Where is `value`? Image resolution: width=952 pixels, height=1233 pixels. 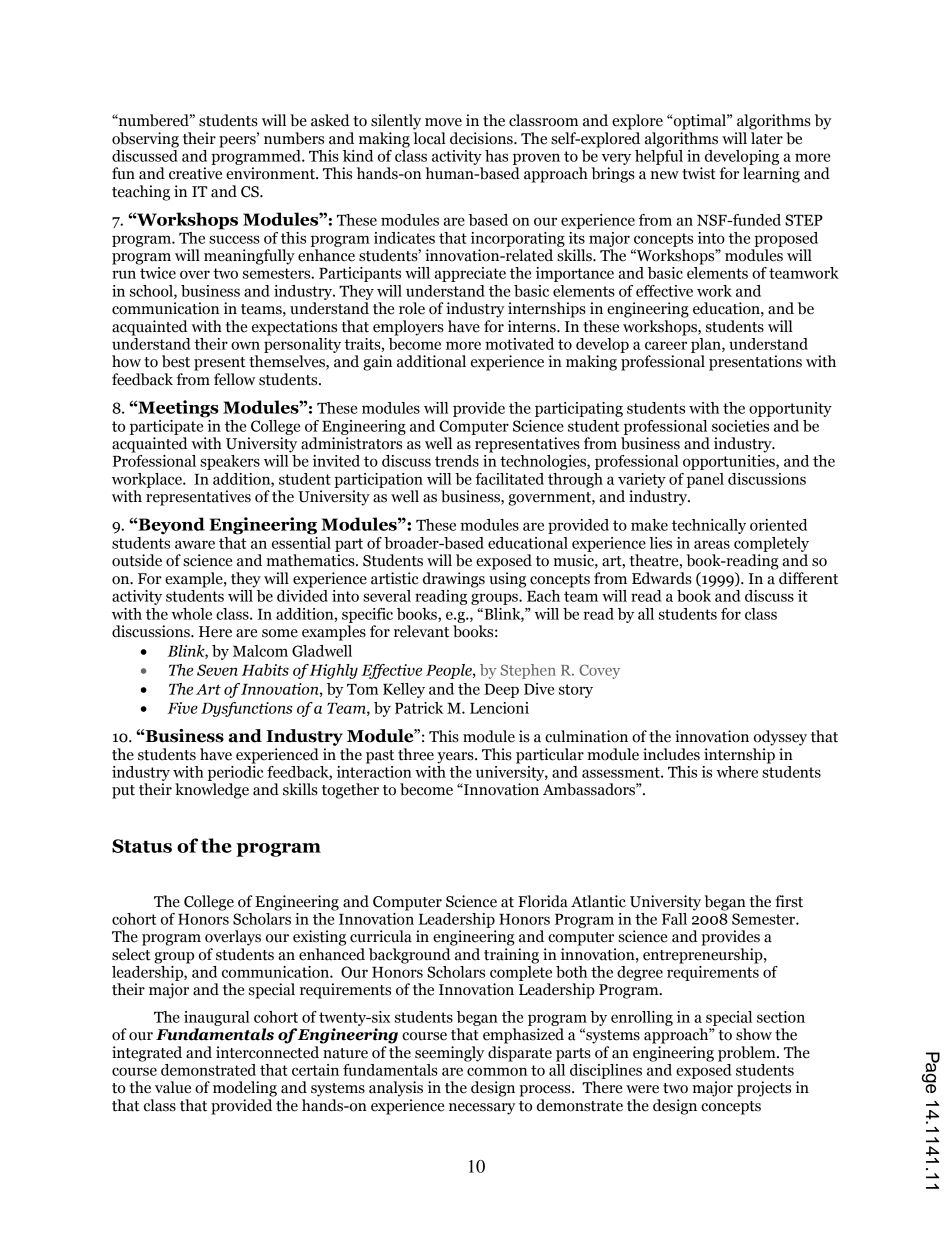 value is located at coordinates (173, 1087).
